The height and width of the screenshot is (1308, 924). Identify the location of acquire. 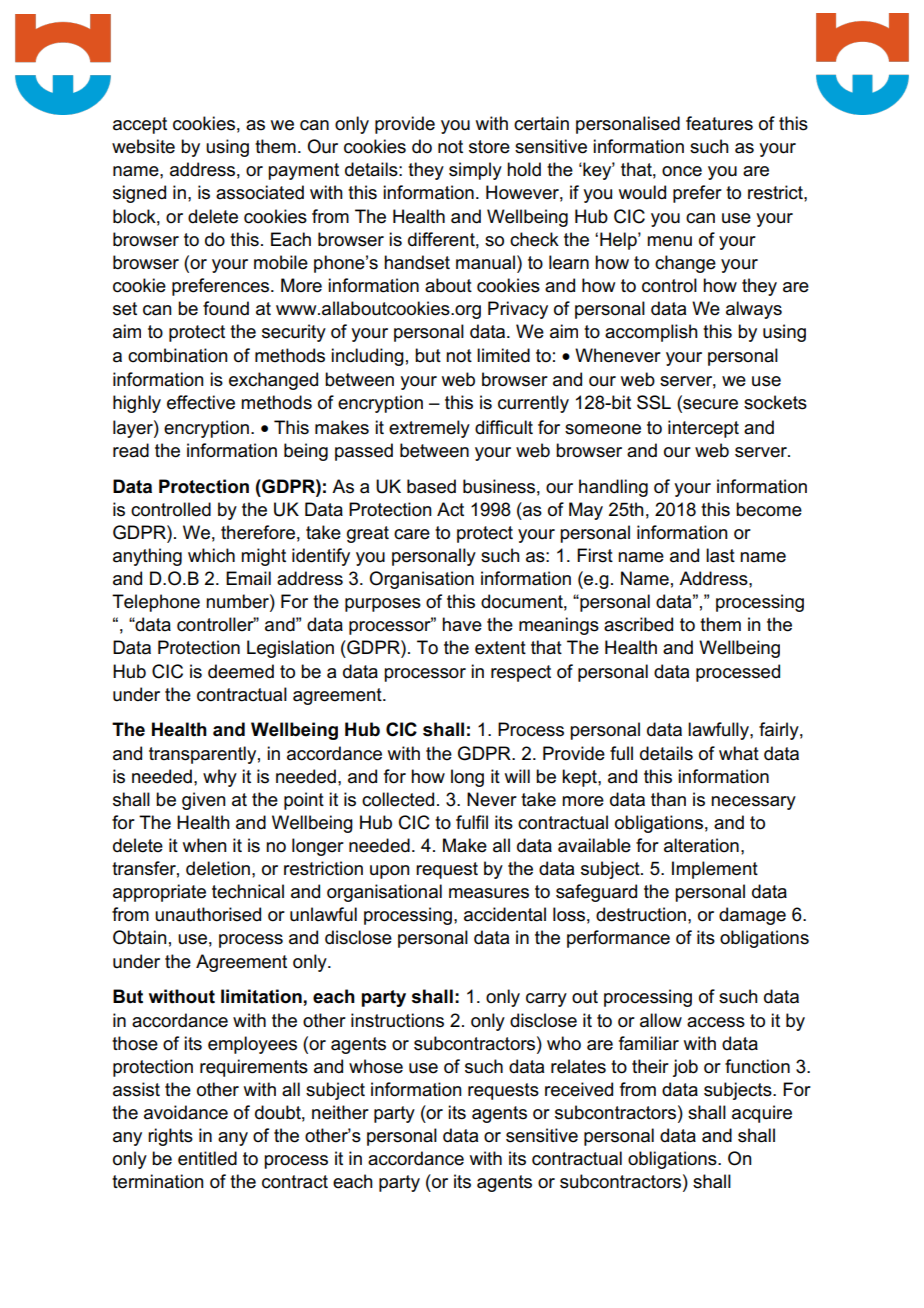
(762, 1114).
